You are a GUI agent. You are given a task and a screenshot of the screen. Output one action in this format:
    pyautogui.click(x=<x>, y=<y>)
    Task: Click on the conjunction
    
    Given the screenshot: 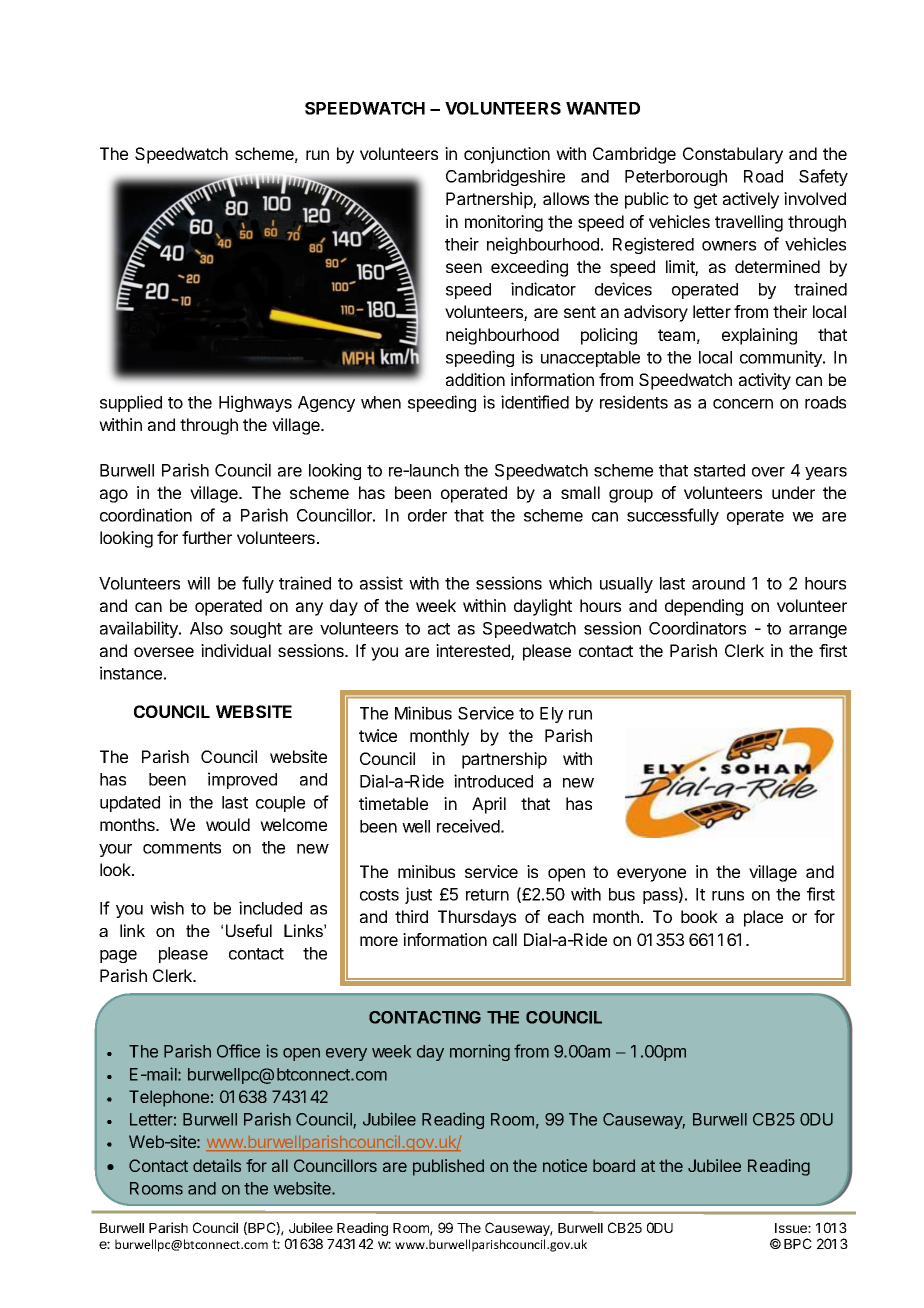 What is the action you would take?
    pyautogui.click(x=507, y=155)
